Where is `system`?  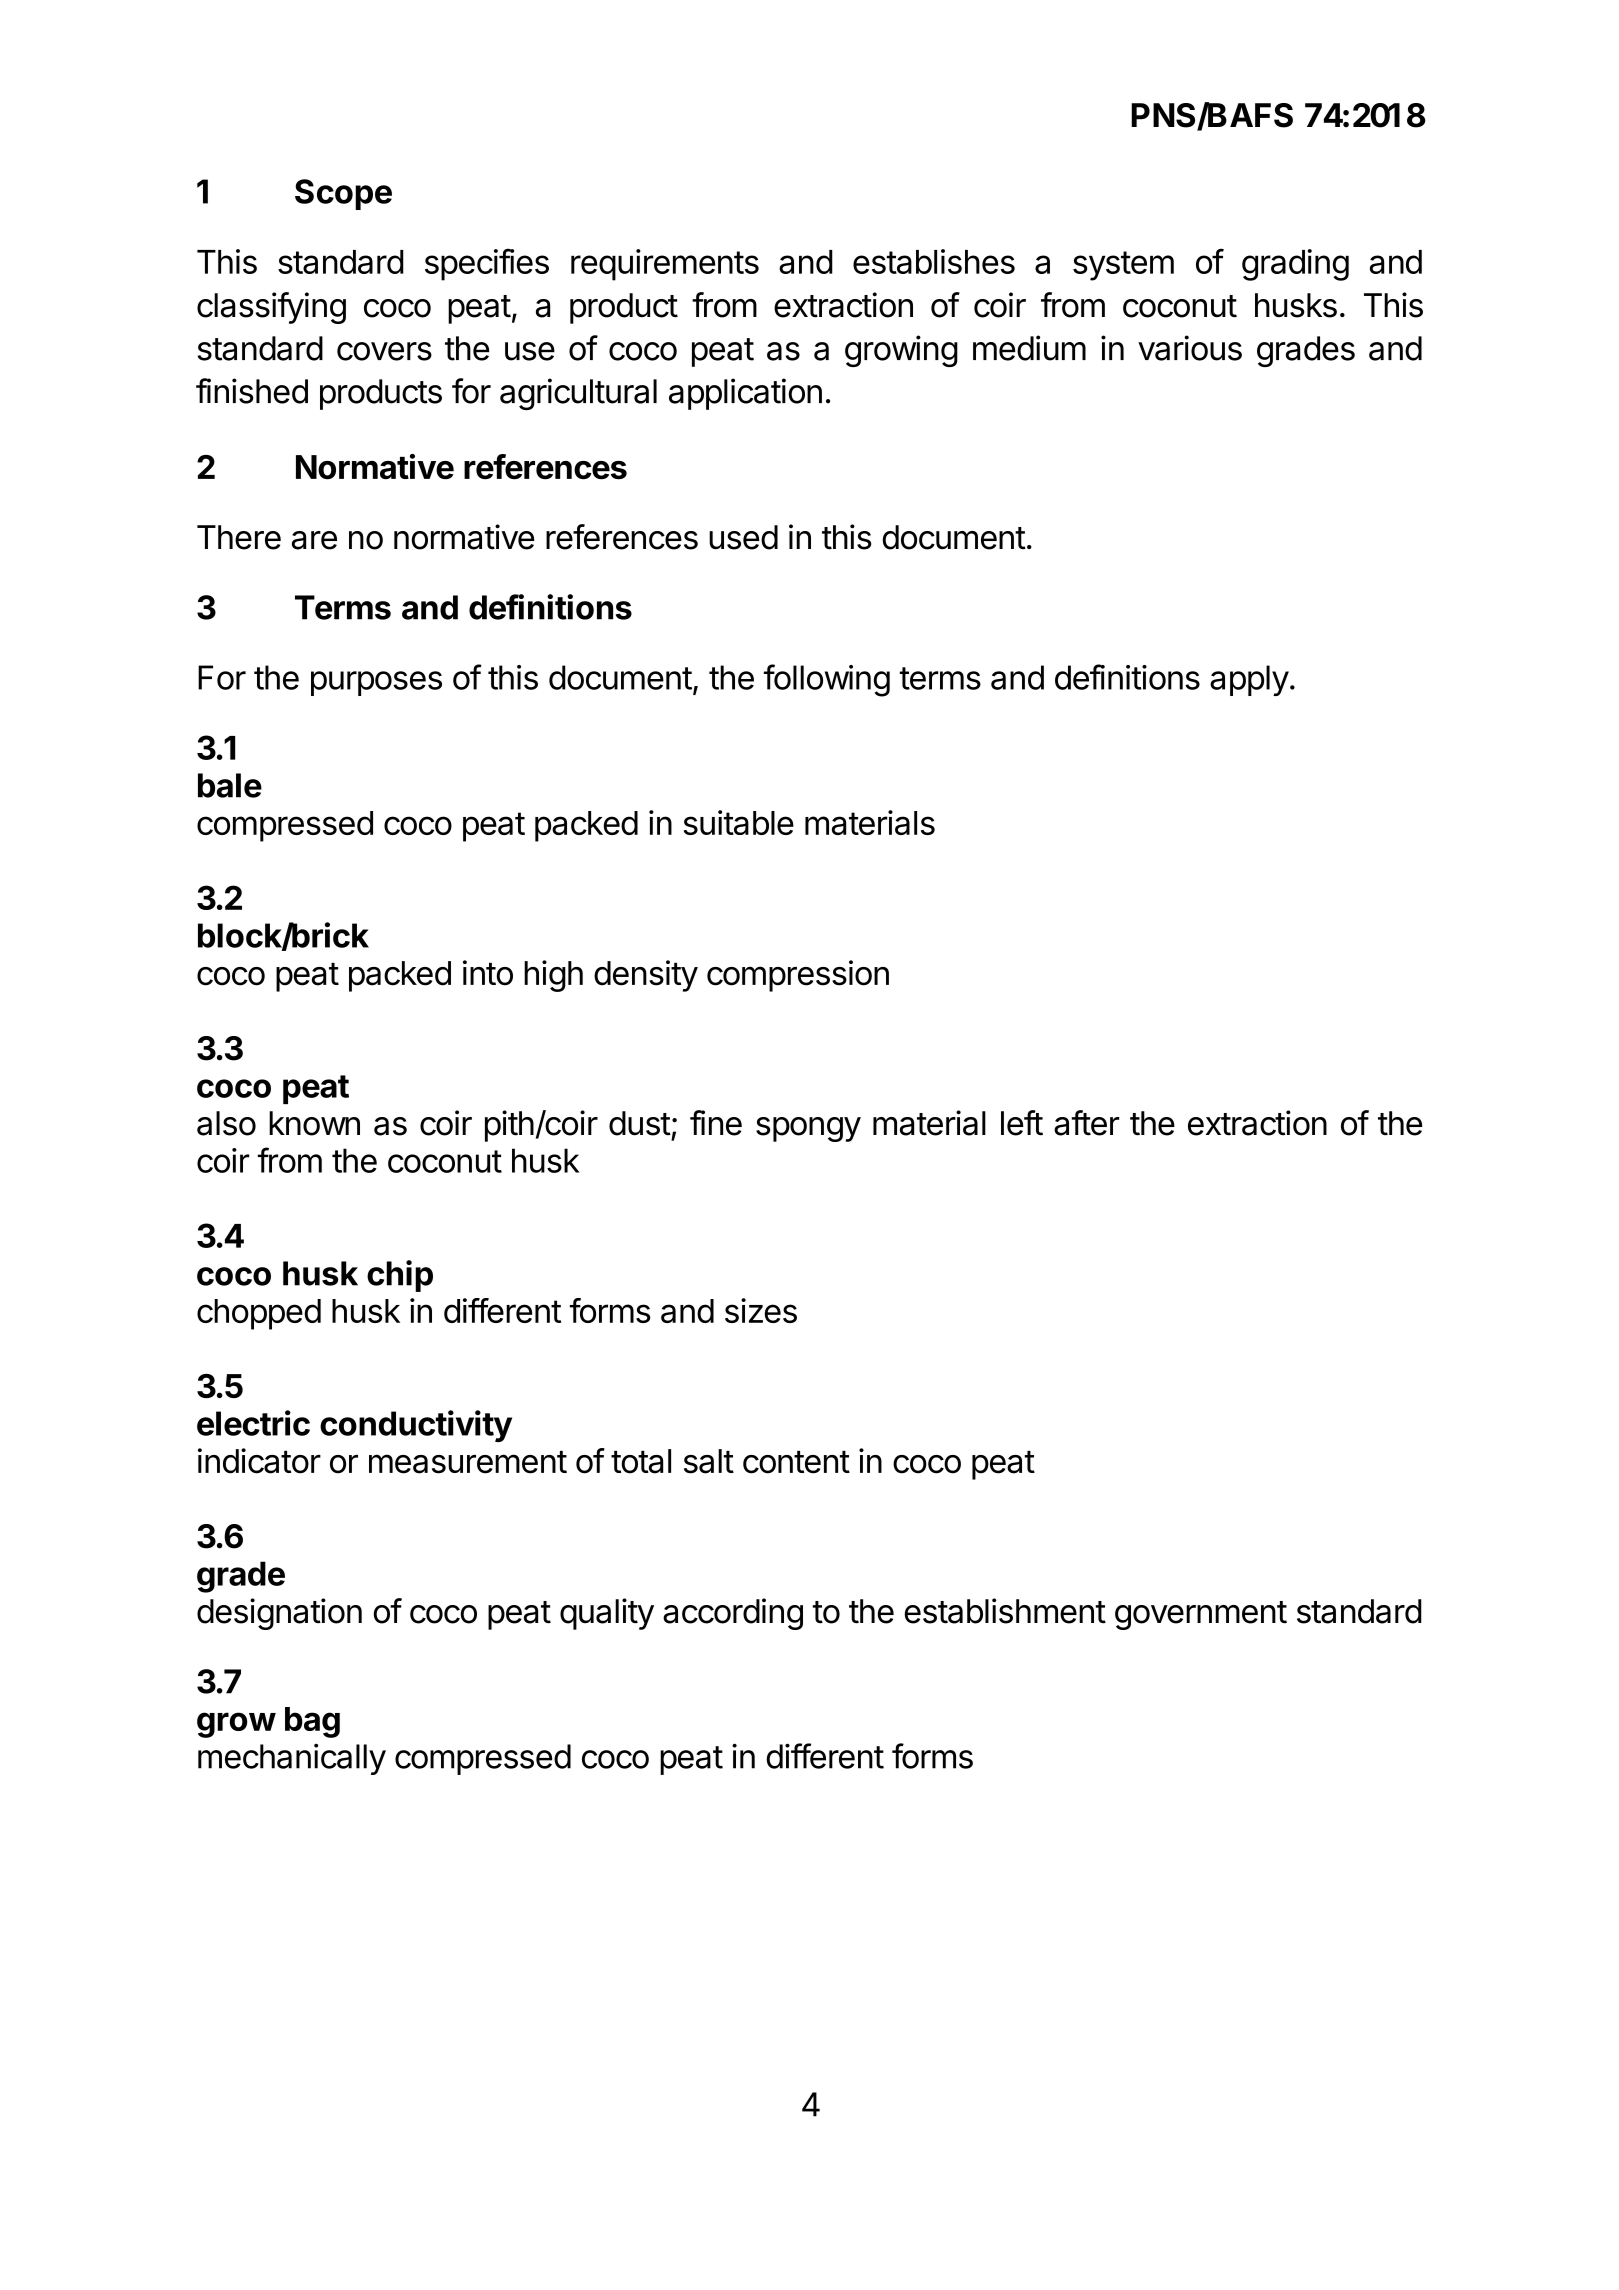 system is located at coordinates (1123, 266).
